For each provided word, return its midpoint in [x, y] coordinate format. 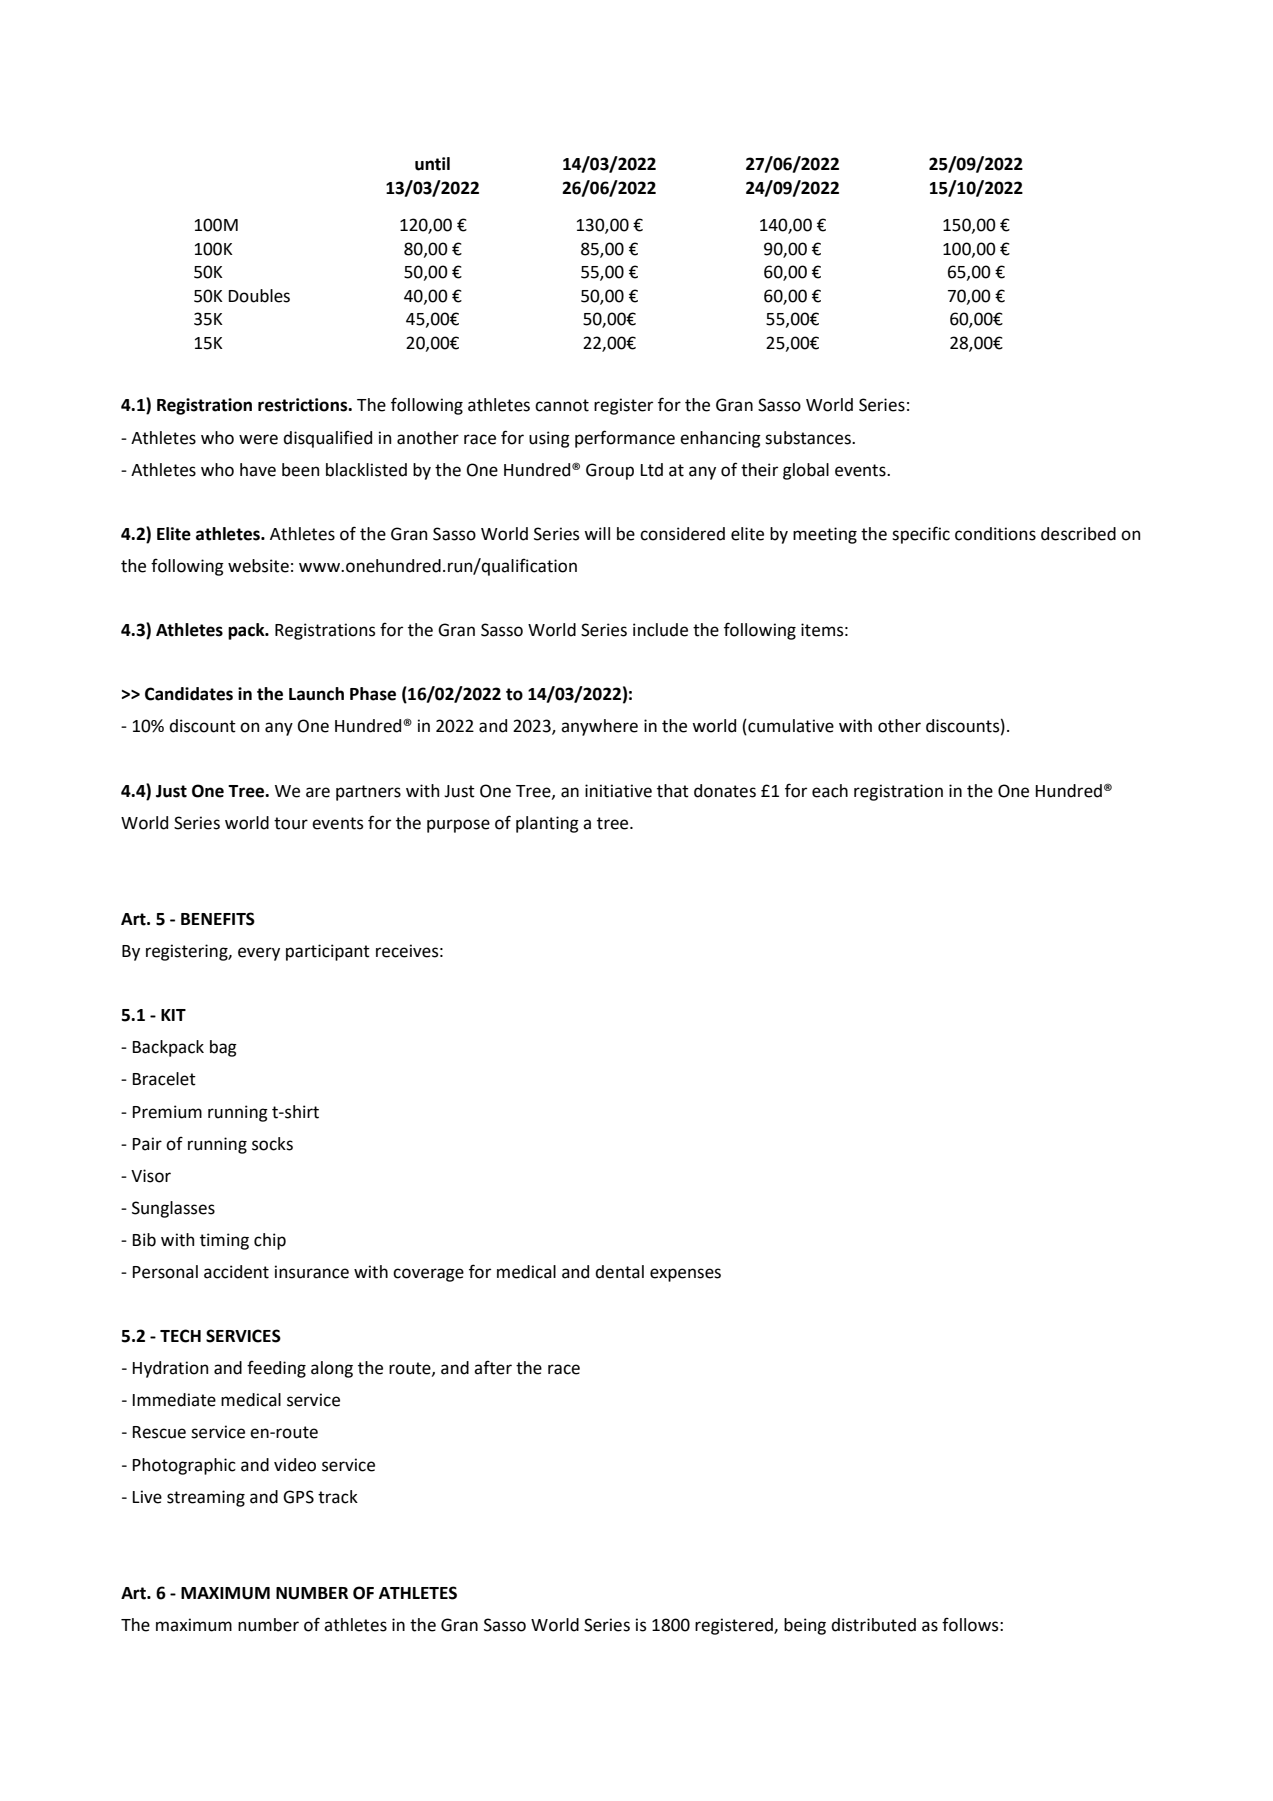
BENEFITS [218, 919]
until [432, 164]
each [830, 791]
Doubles [259, 296]
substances [809, 438]
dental [619, 1272]
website [258, 566]
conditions [995, 534]
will [597, 533]
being [805, 1626]
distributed [873, 1625]
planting [547, 824]
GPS [298, 1497]
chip [270, 1241]
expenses [685, 1275]
